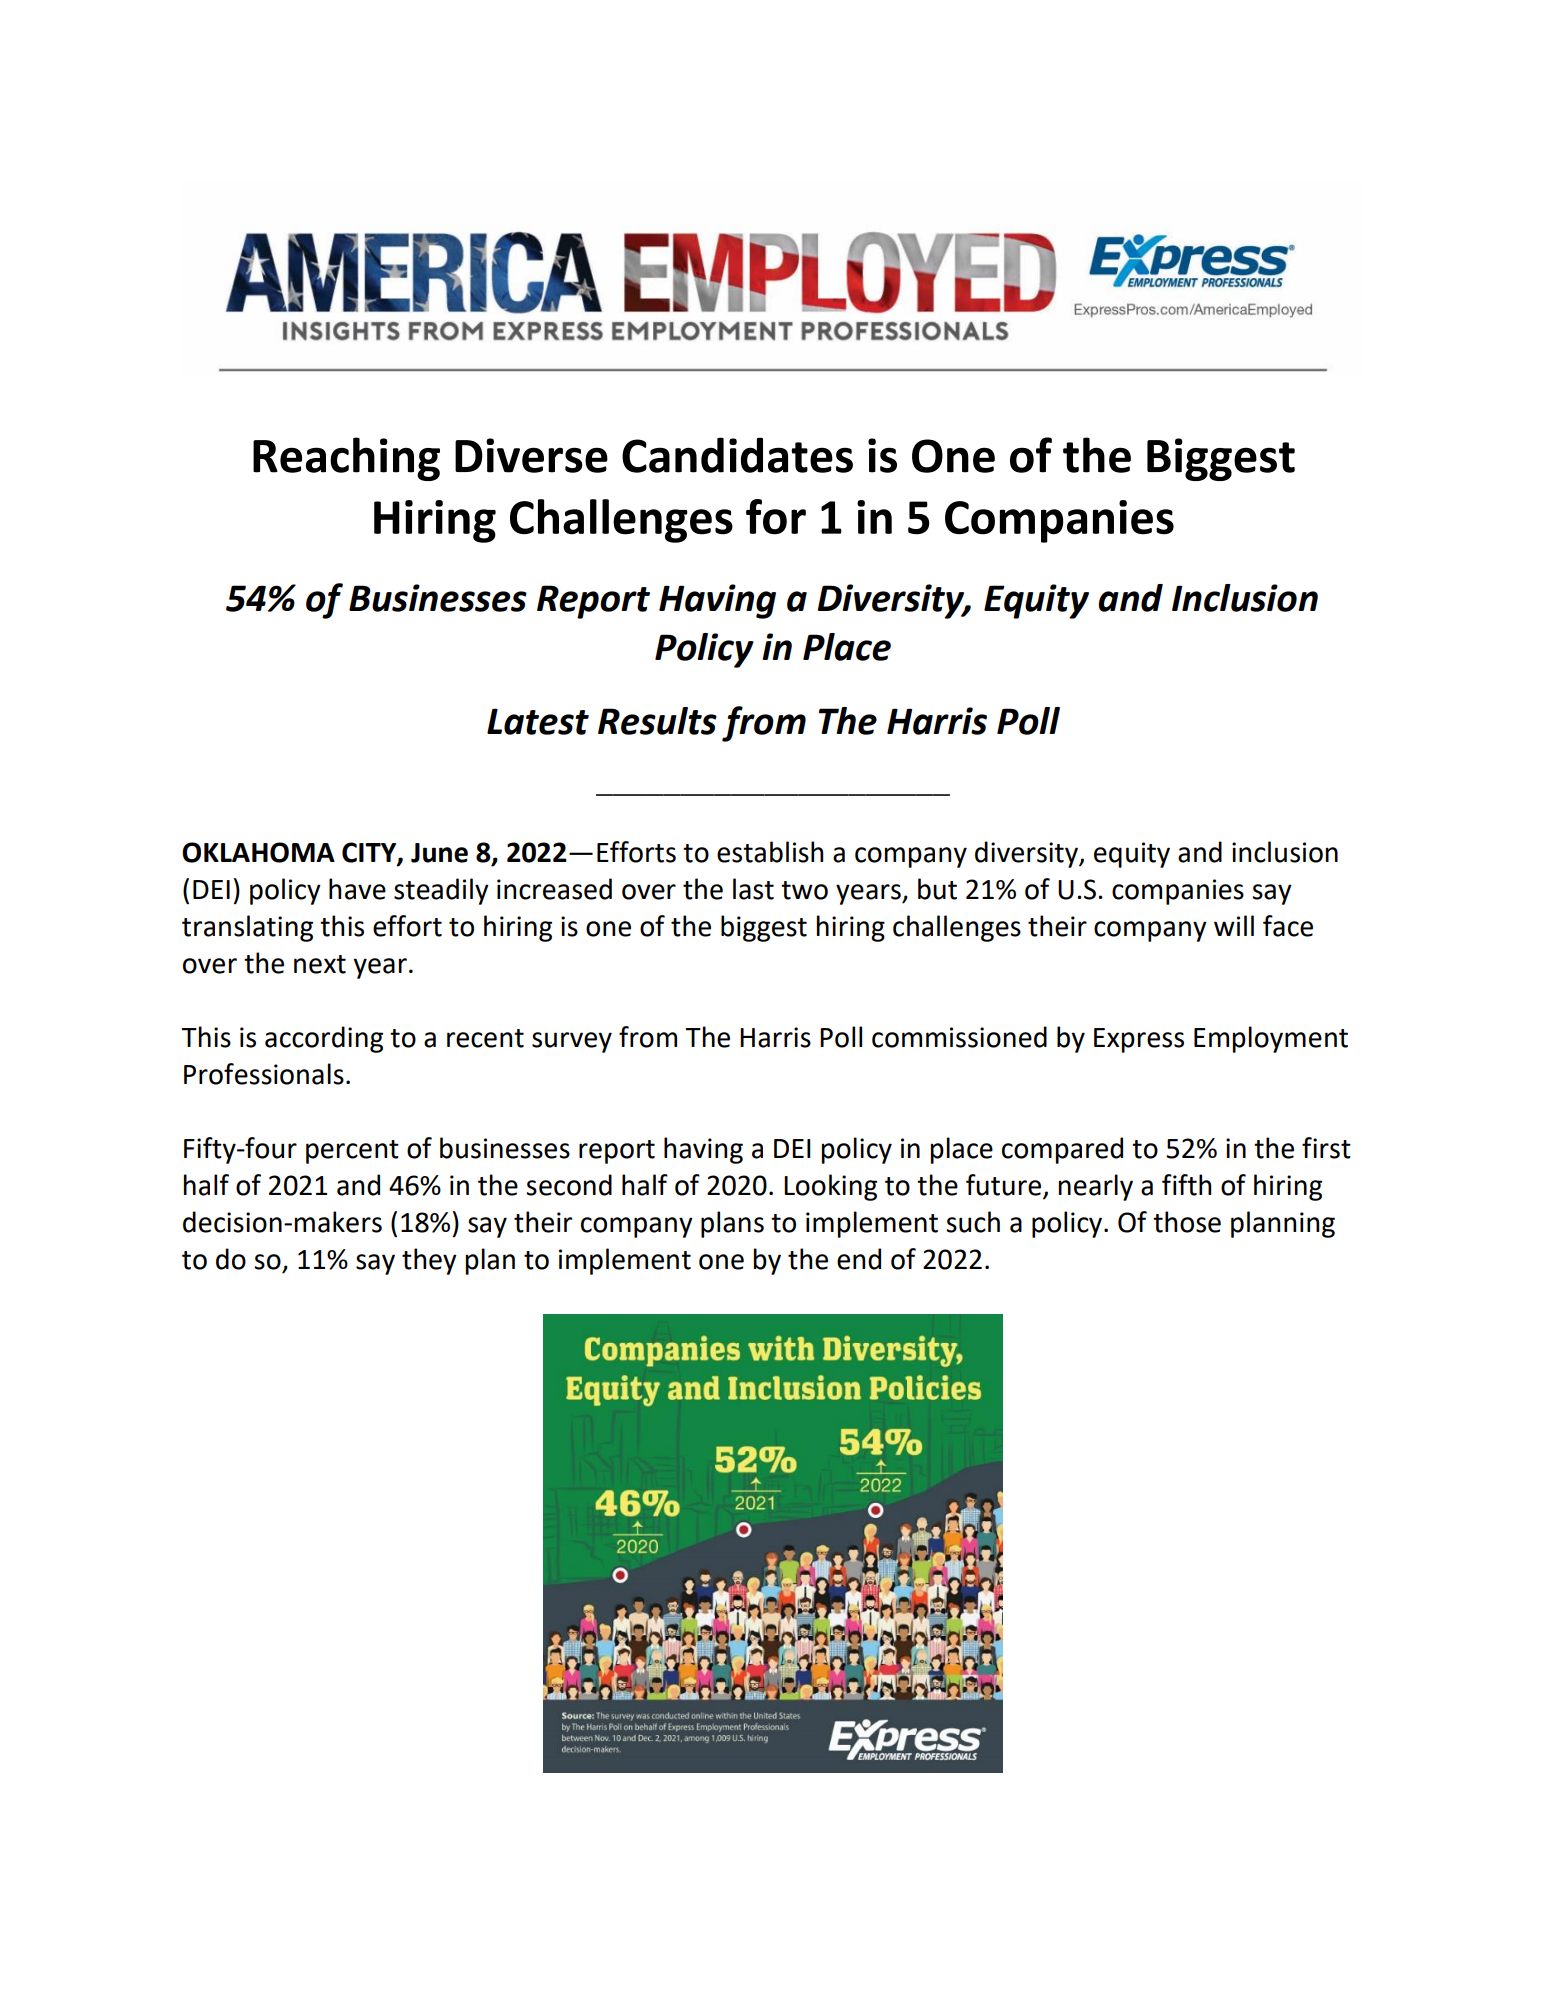  I want to click on Express, so click(1139, 1040).
